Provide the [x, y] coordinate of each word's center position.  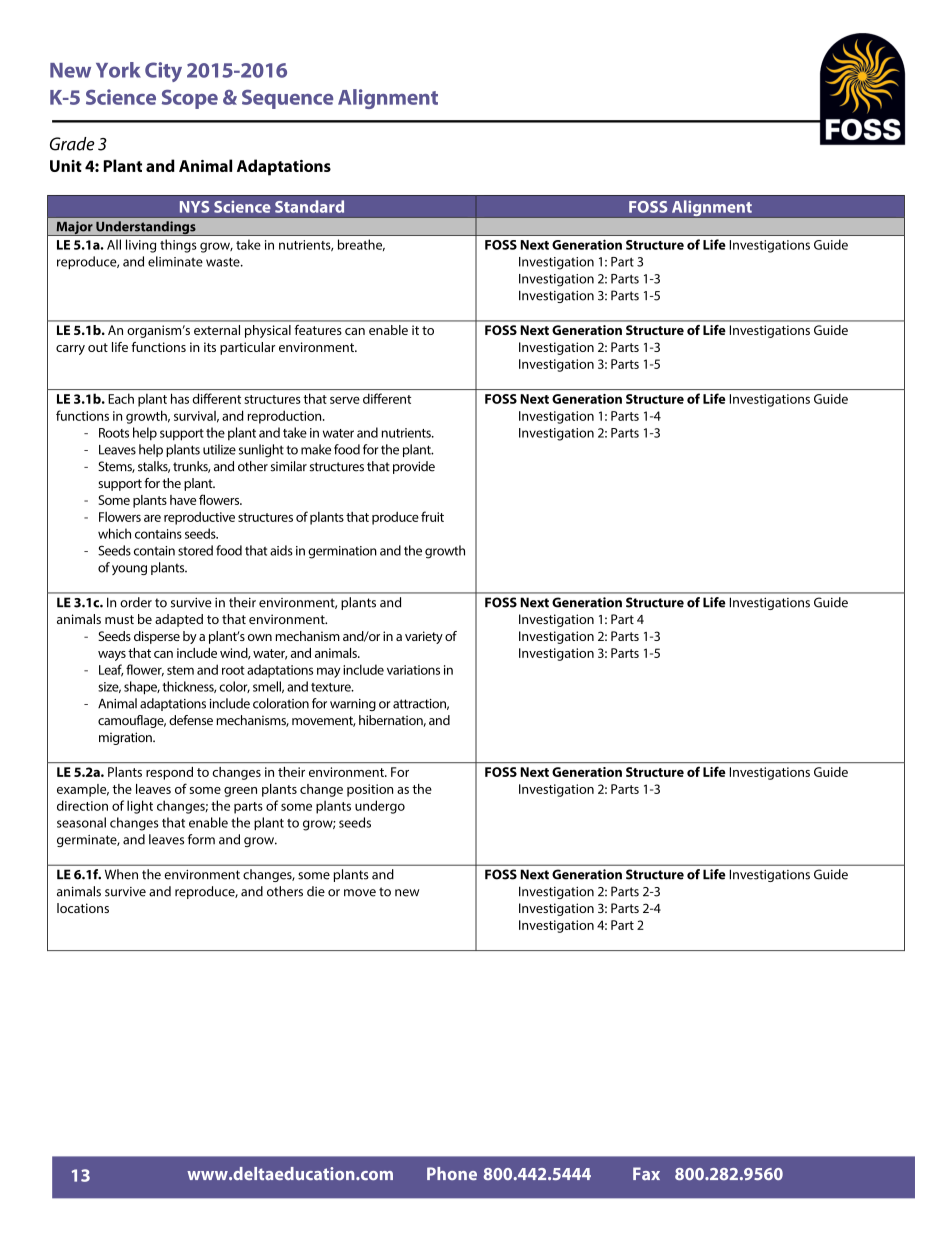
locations [83, 908]
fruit [432, 516]
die [316, 891]
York [118, 70]
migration [126, 738]
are [152, 518]
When [121, 874]
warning [353, 705]
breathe [361, 245]
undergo [380, 807]
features [318, 330]
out [98, 347]
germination [342, 552]
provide [414, 467]
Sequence [287, 99]
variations [413, 670]
